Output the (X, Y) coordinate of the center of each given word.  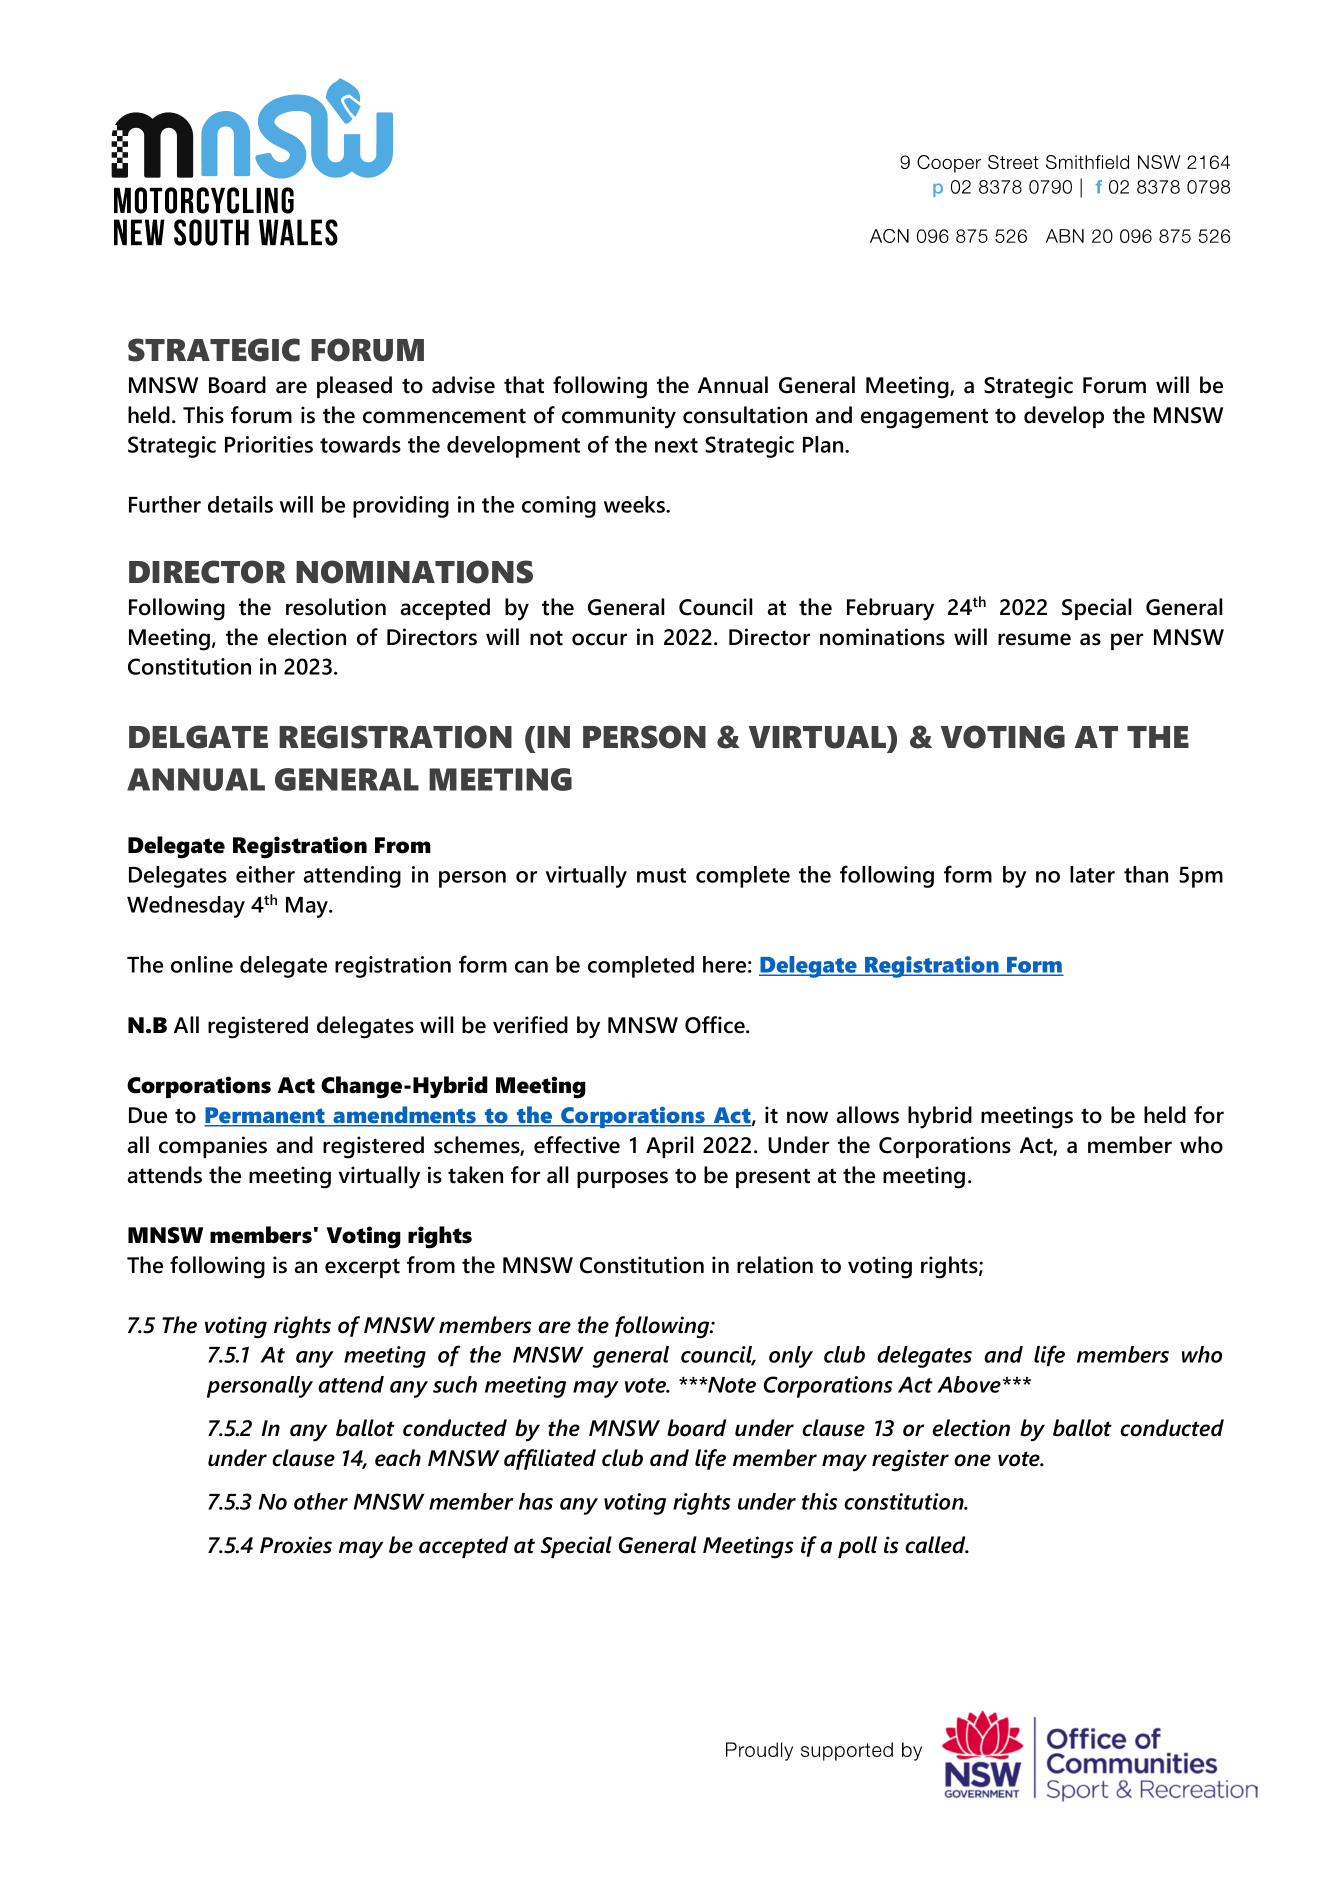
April (669, 1147)
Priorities (269, 444)
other (321, 1501)
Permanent (265, 1116)
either (265, 874)
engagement (924, 418)
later (1092, 874)
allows (868, 1115)
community (619, 417)
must (661, 875)
